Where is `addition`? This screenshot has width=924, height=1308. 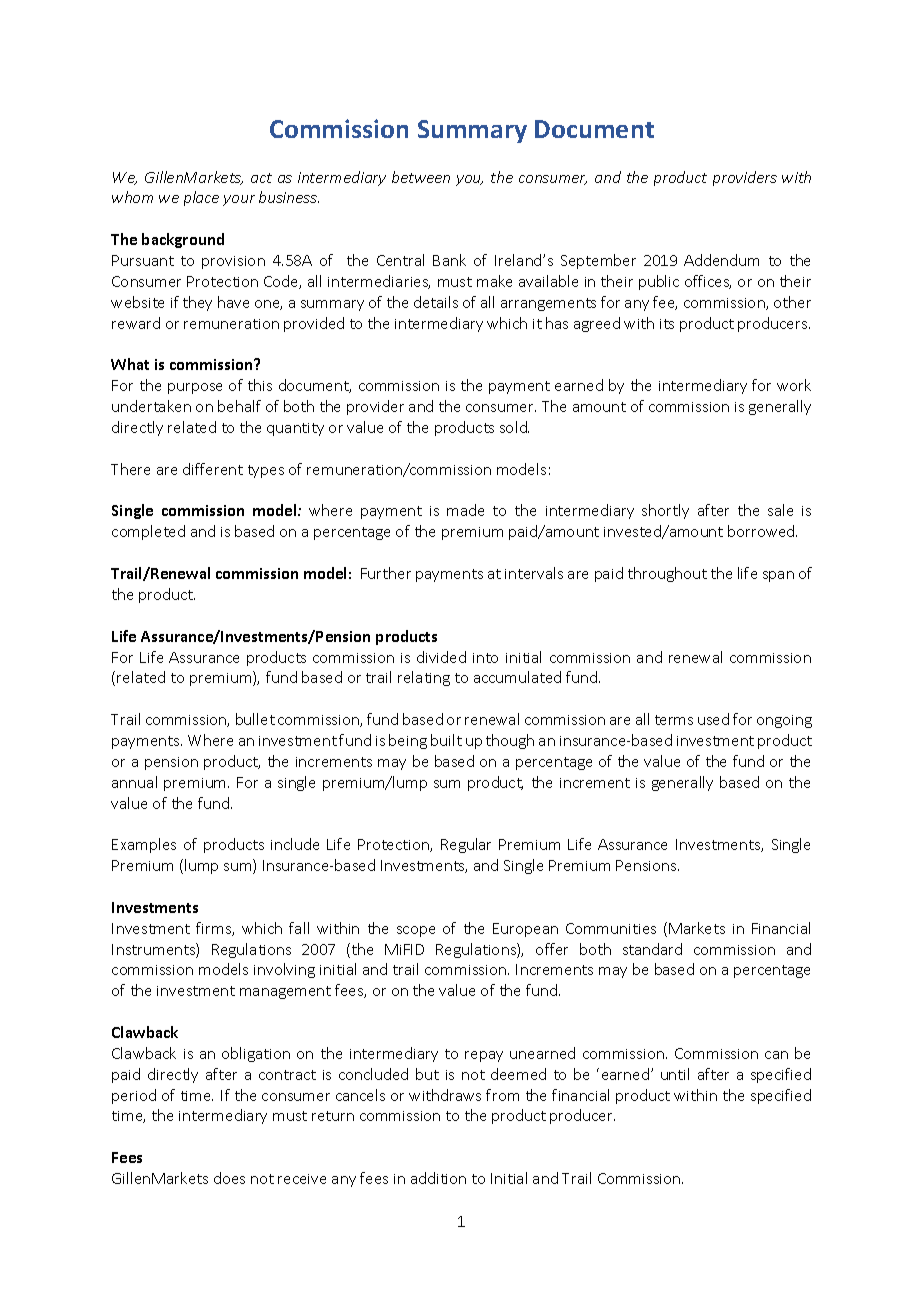 addition is located at coordinates (438, 1178).
